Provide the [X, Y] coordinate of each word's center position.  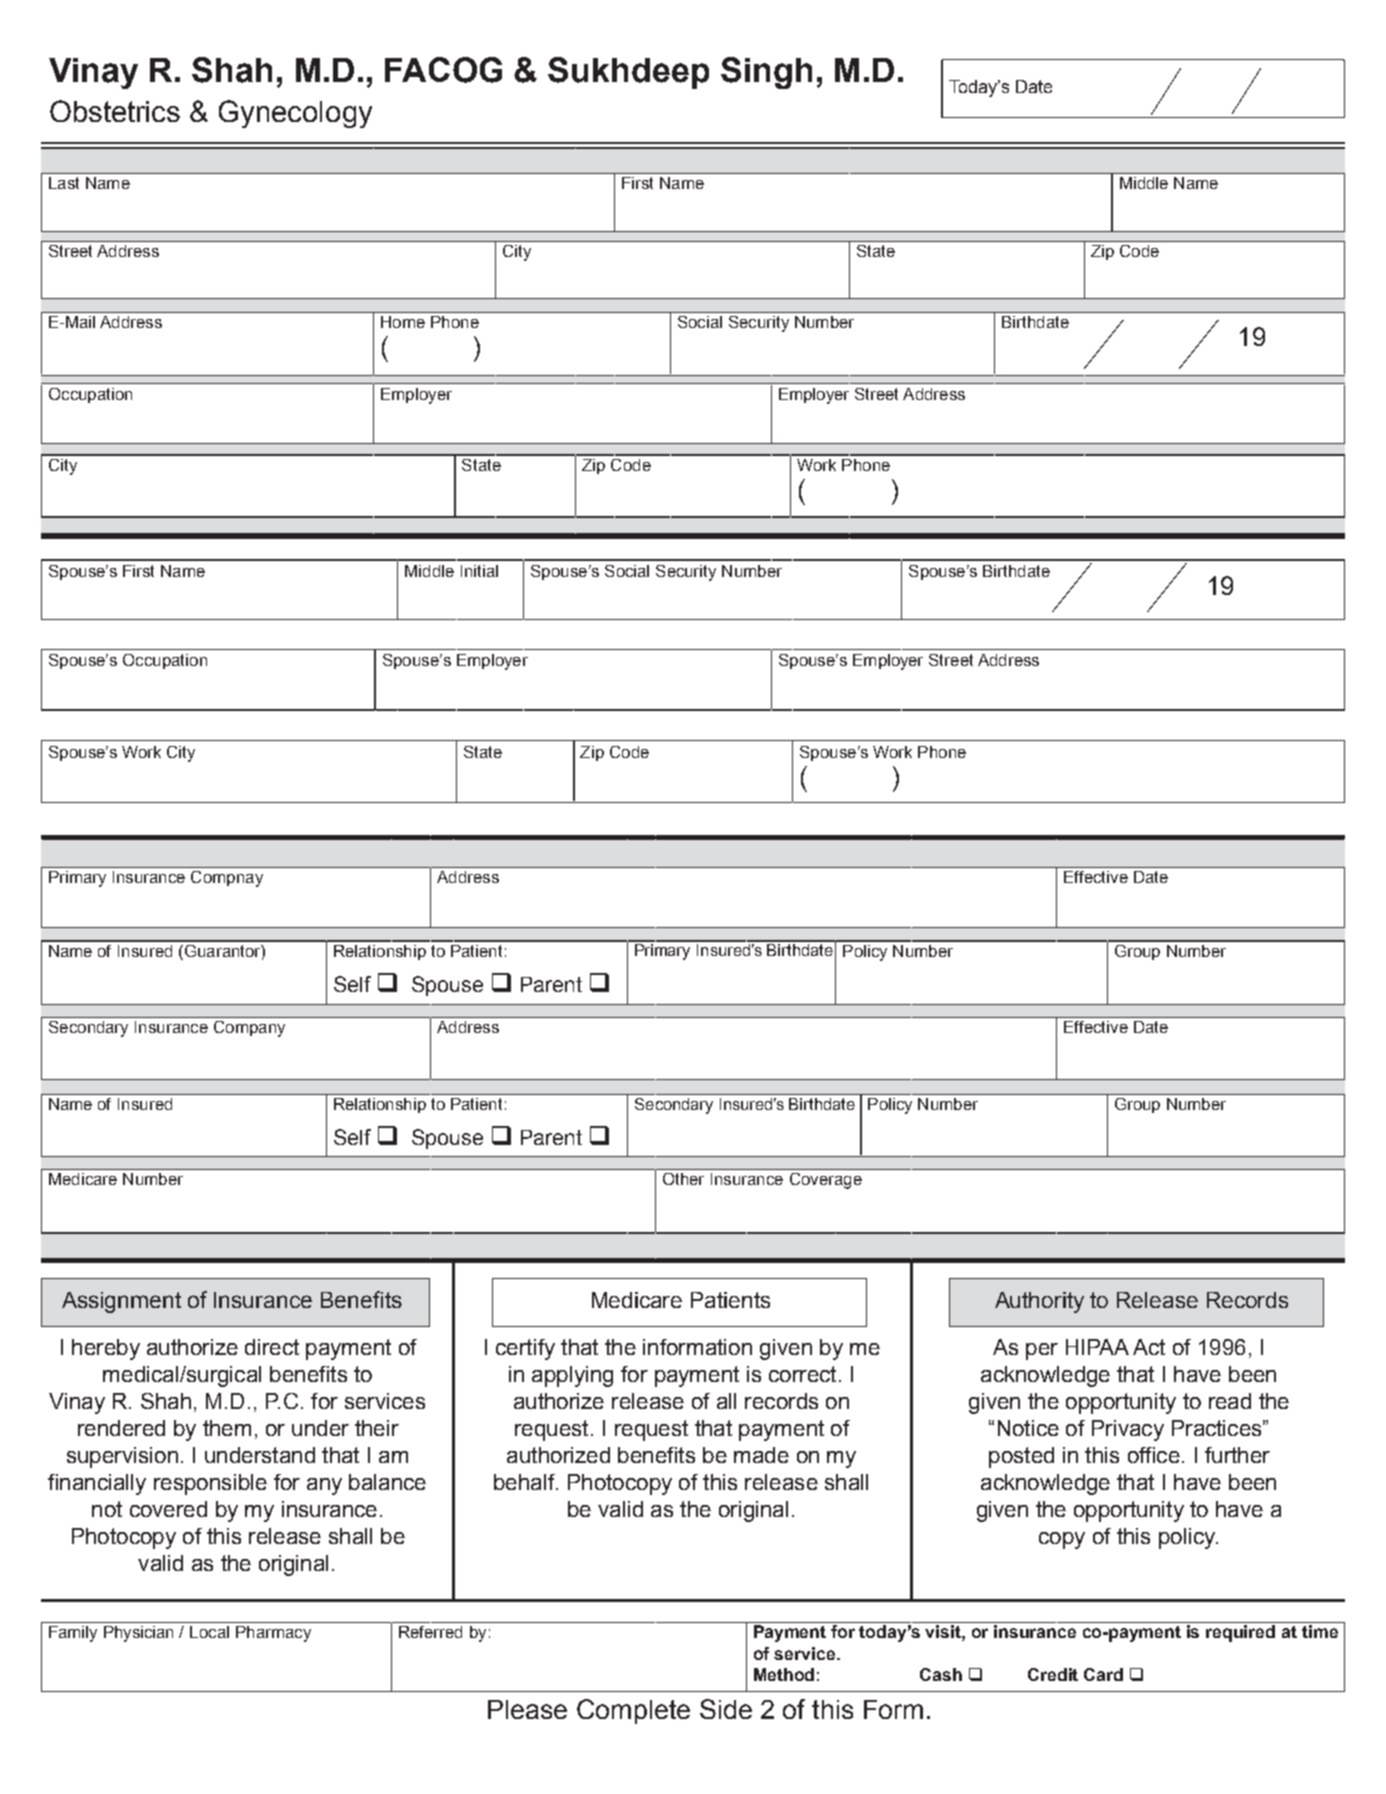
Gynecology [295, 114]
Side [726, 1709]
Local [209, 1632]
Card [1103, 1674]
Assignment [121, 1302]
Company [249, 1029]
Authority [1039, 1302]
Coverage [826, 1181]
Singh [766, 73]
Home [403, 322]
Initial [479, 571]
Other [683, 1179]
